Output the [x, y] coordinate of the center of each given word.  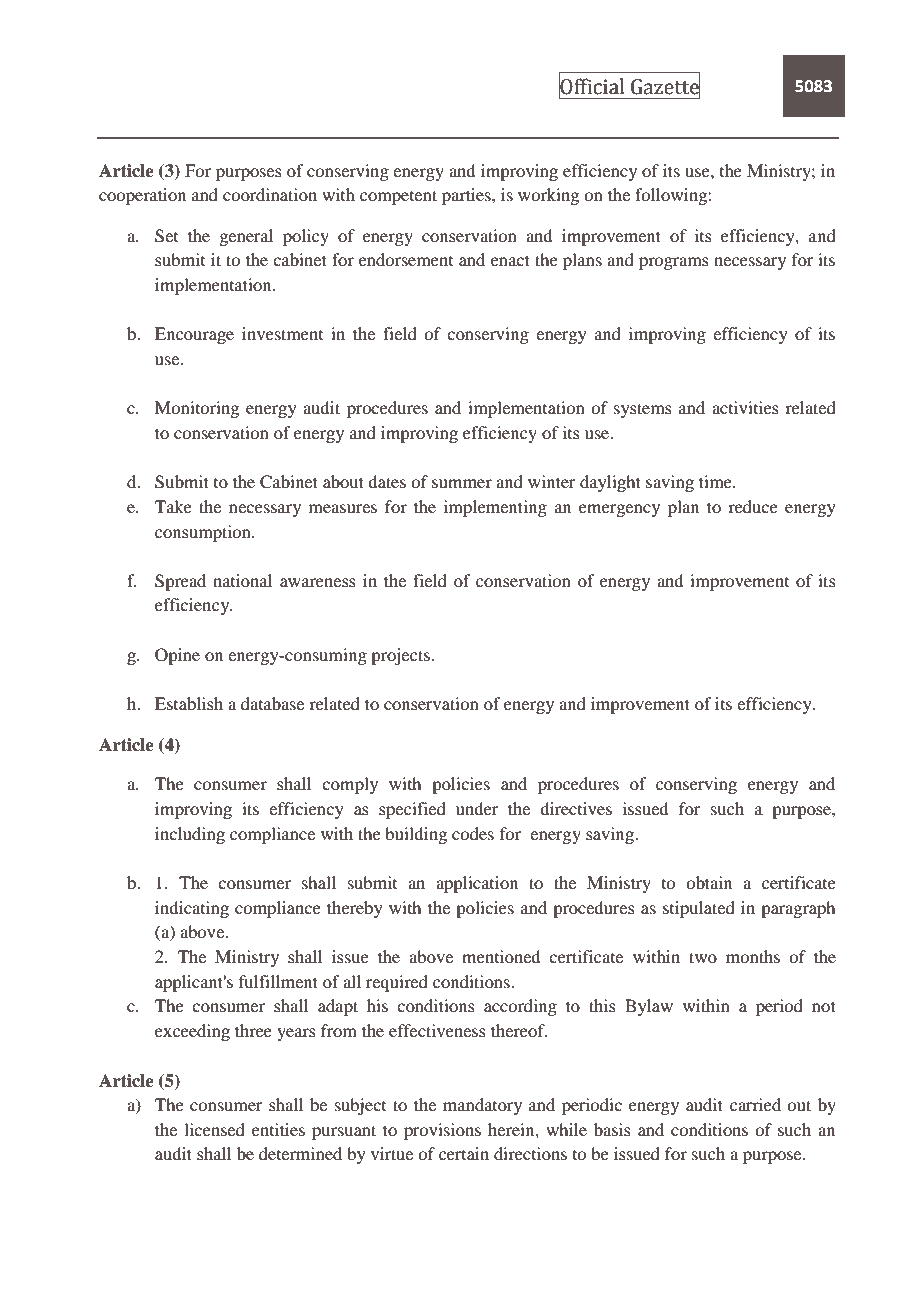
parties [467, 196]
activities [745, 407]
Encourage [194, 335]
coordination [270, 194]
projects [401, 656]
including [190, 835]
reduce [753, 506]
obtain [709, 882]
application [477, 884]
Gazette [665, 86]
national [242, 580]
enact [510, 260]
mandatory [482, 1106]
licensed [214, 1129]
